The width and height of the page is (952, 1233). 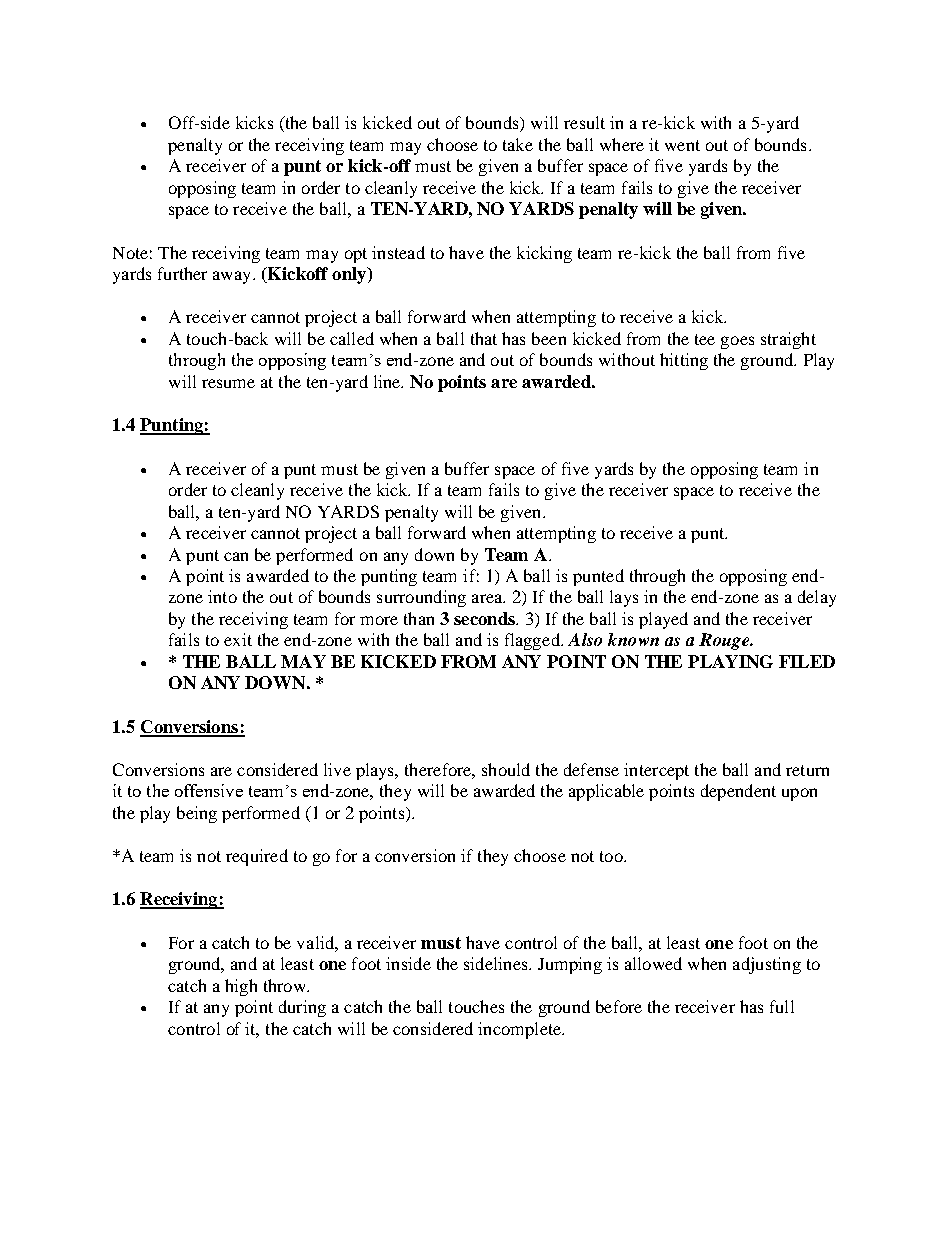 I want to click on dependent, so click(x=738, y=792).
